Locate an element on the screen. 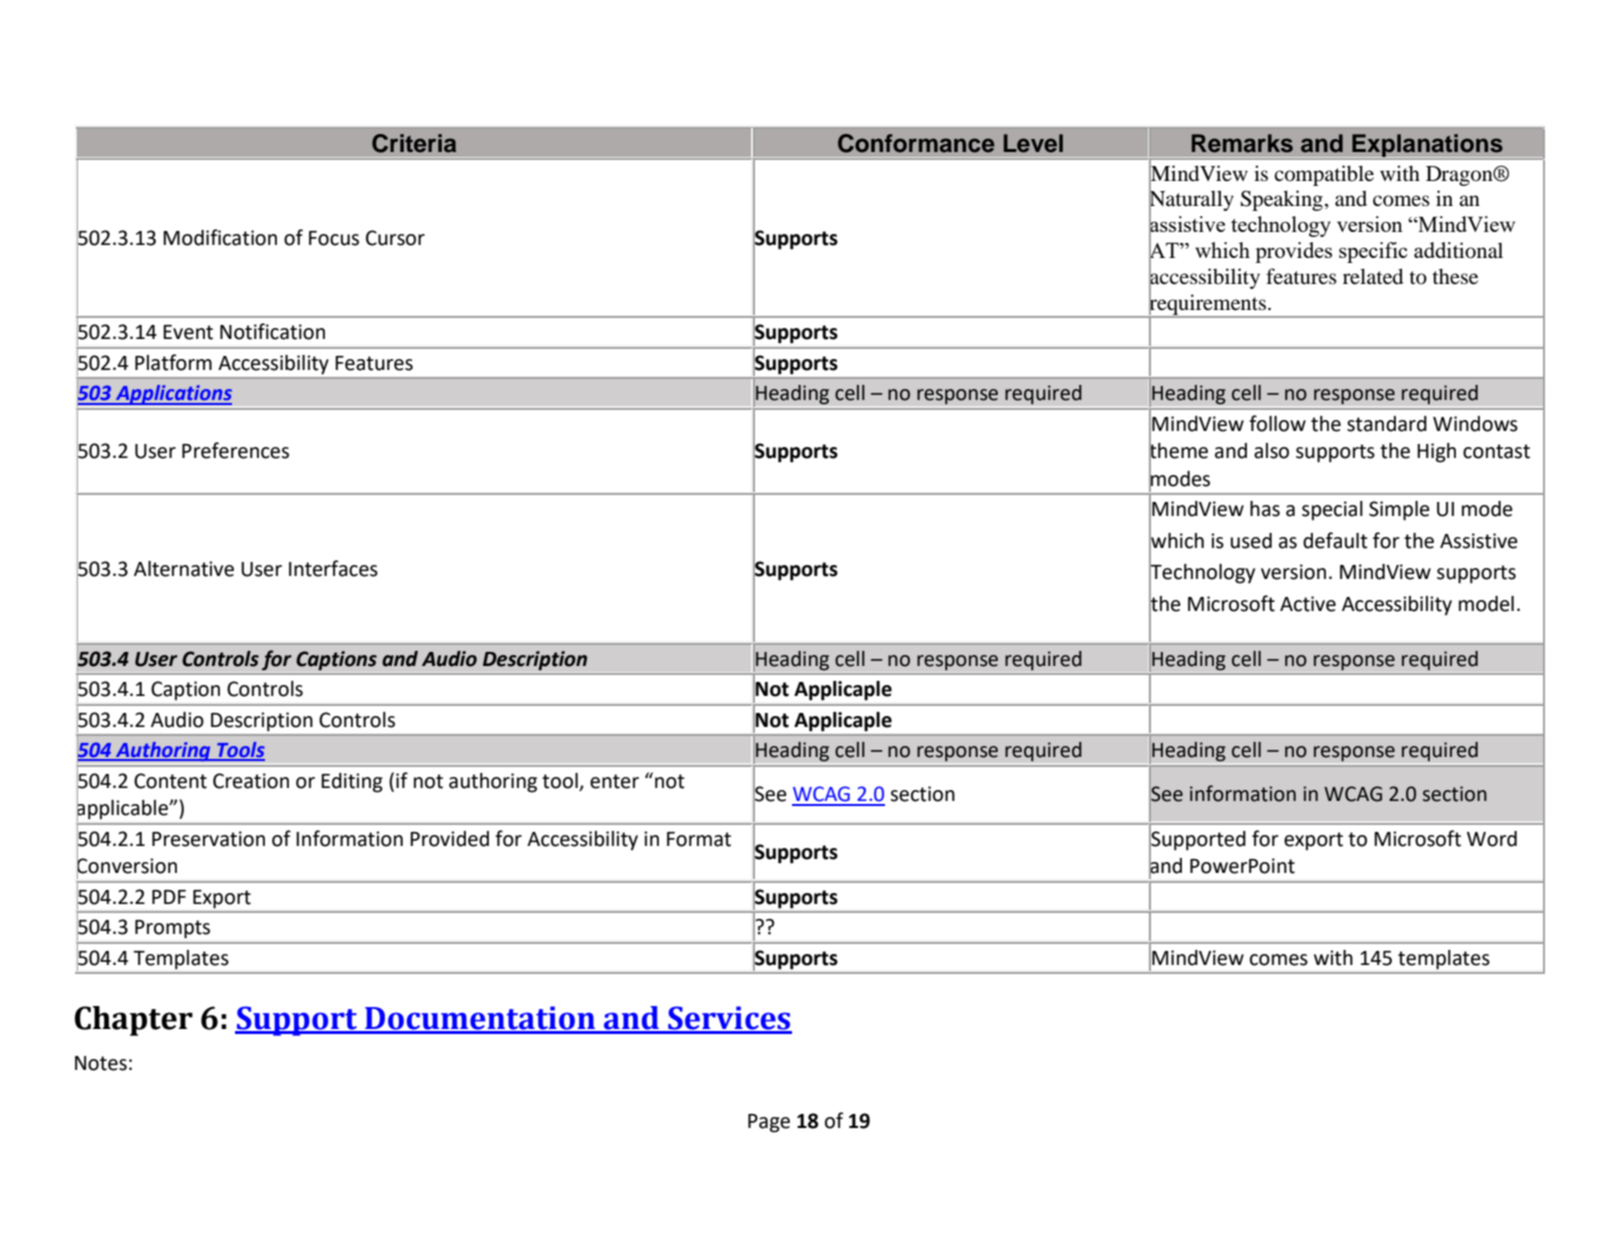 The width and height of the screenshot is (1617, 1250). Criteria is located at coordinates (414, 143).
